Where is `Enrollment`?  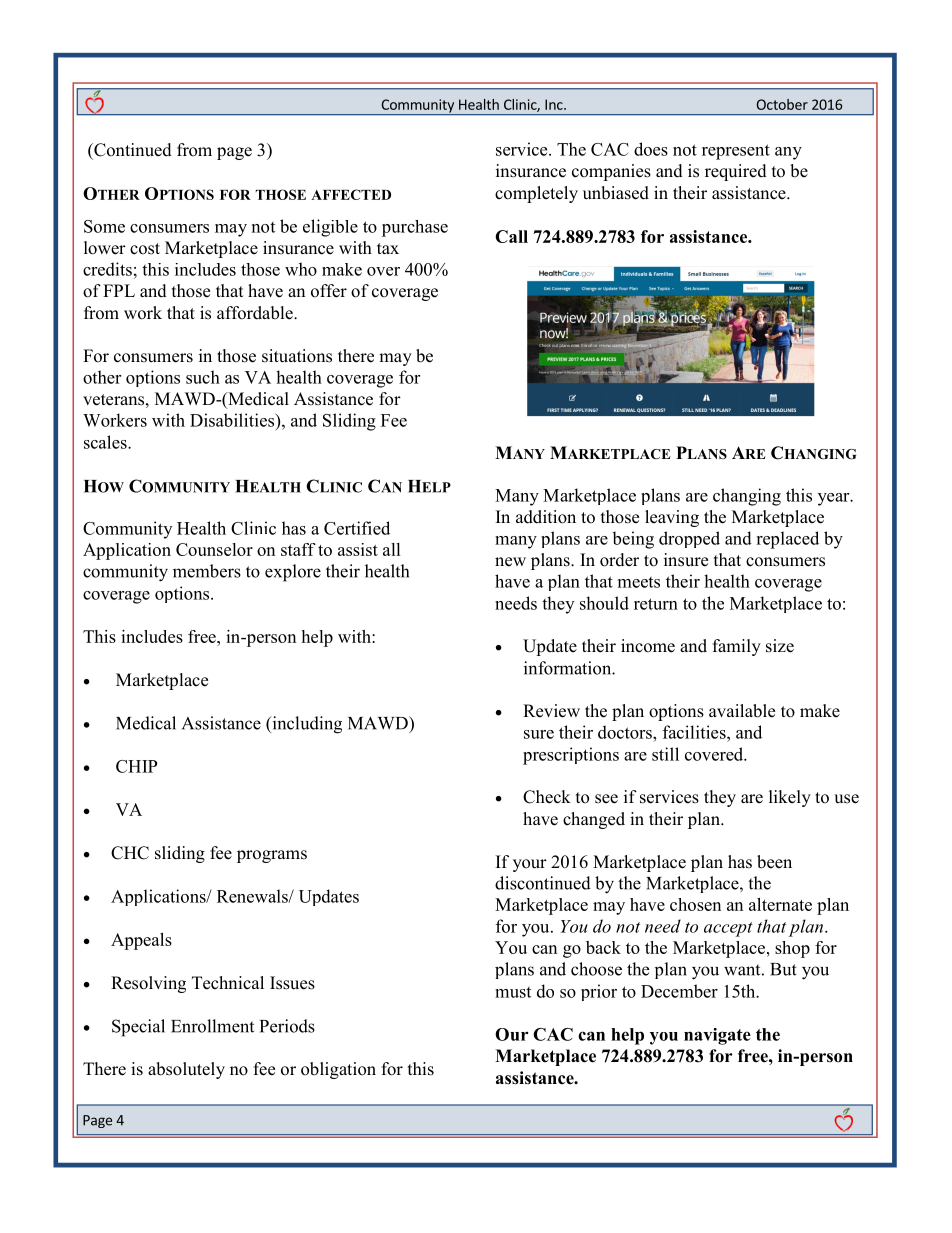
Enrollment is located at coordinates (212, 1026).
